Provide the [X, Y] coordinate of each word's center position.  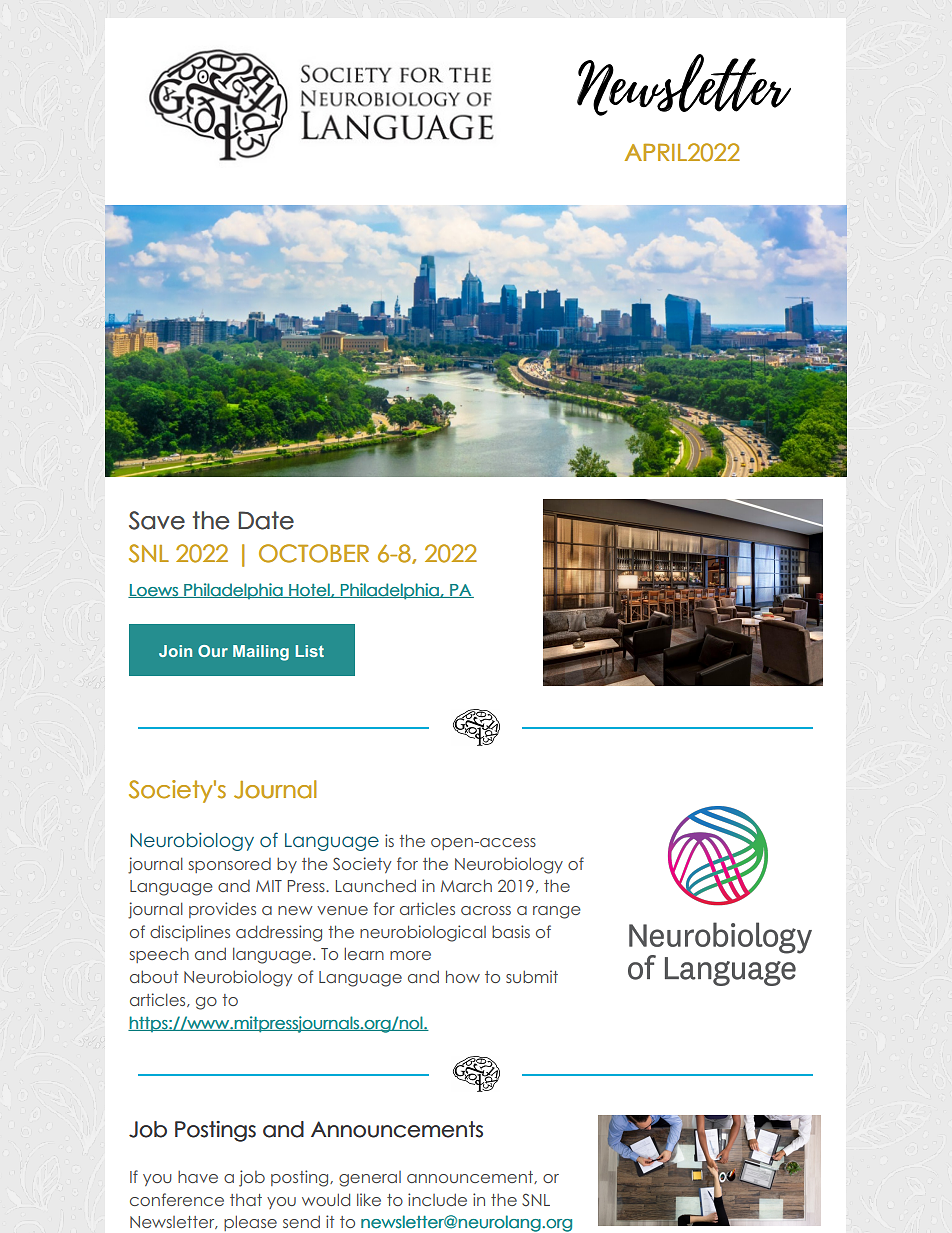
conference [177, 1199]
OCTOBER [314, 553]
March [466, 885]
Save [157, 520]
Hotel [309, 590]
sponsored [230, 865]
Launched [376, 885]
